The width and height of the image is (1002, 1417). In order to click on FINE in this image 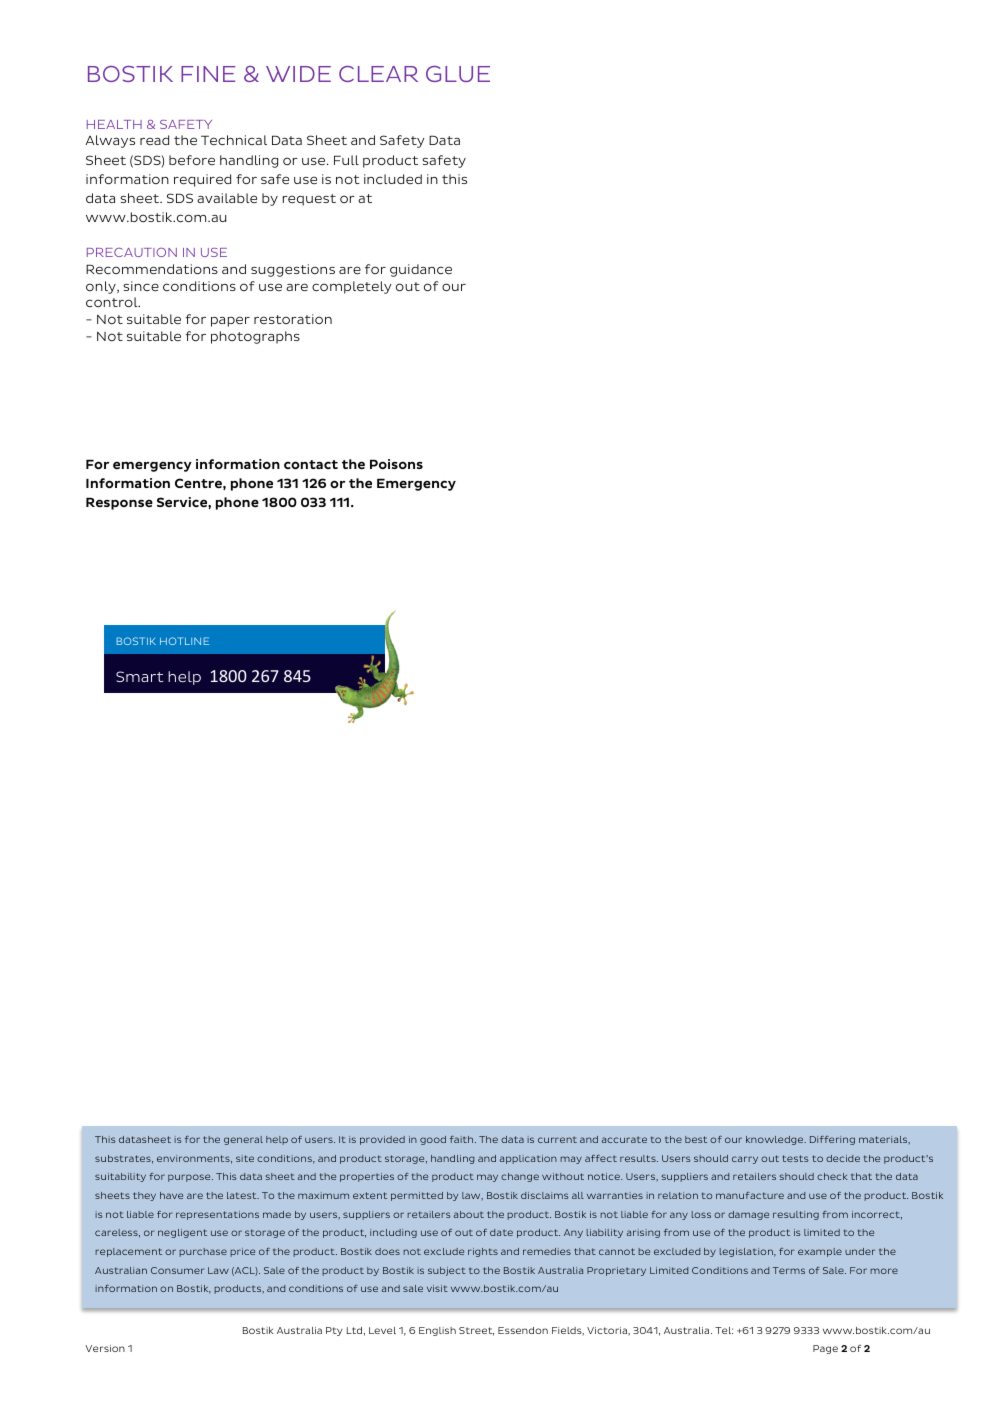, I will do `click(208, 74)`.
